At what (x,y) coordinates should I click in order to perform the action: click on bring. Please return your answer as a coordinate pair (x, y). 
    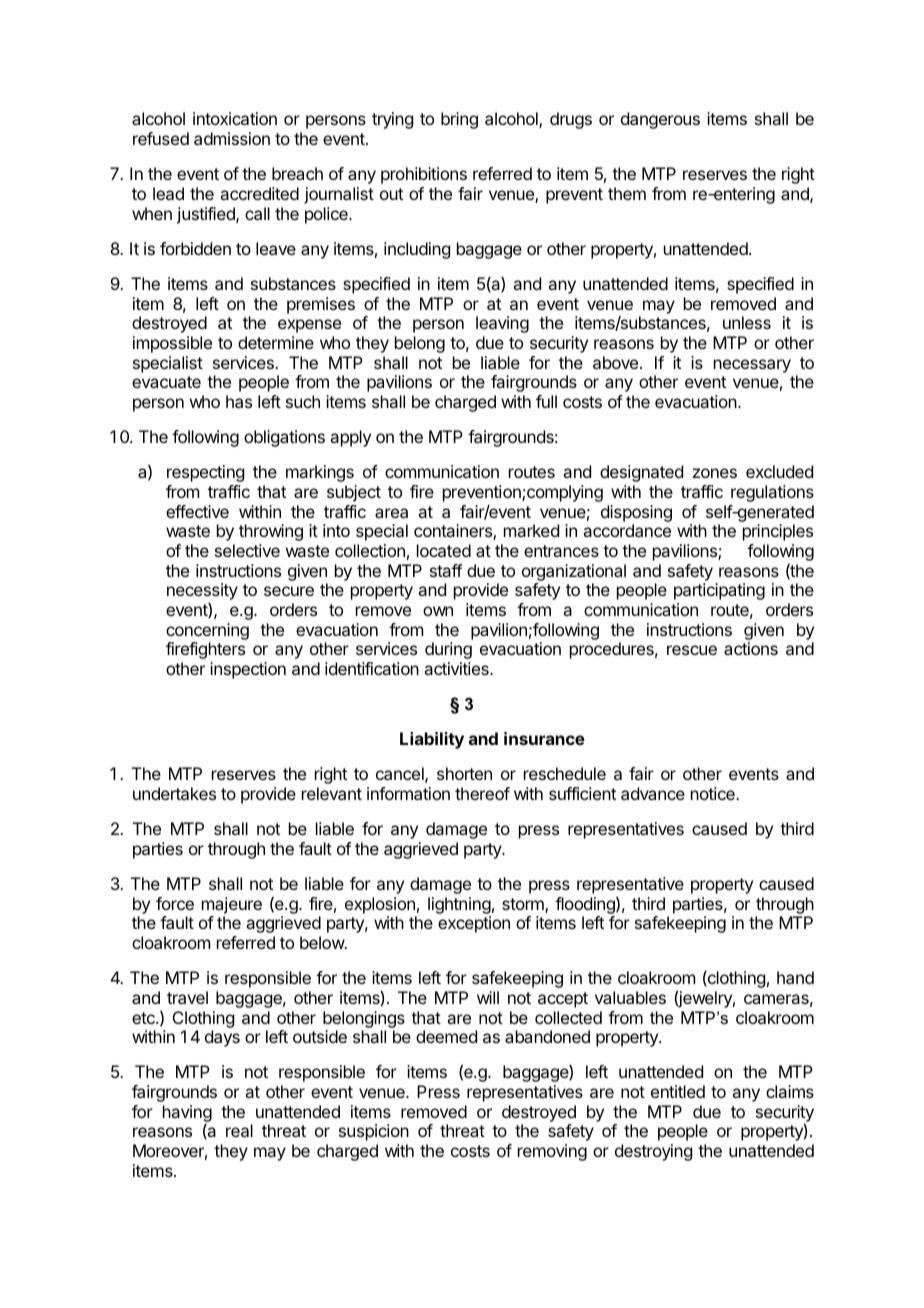
    Looking at the image, I should click on (459, 120).
